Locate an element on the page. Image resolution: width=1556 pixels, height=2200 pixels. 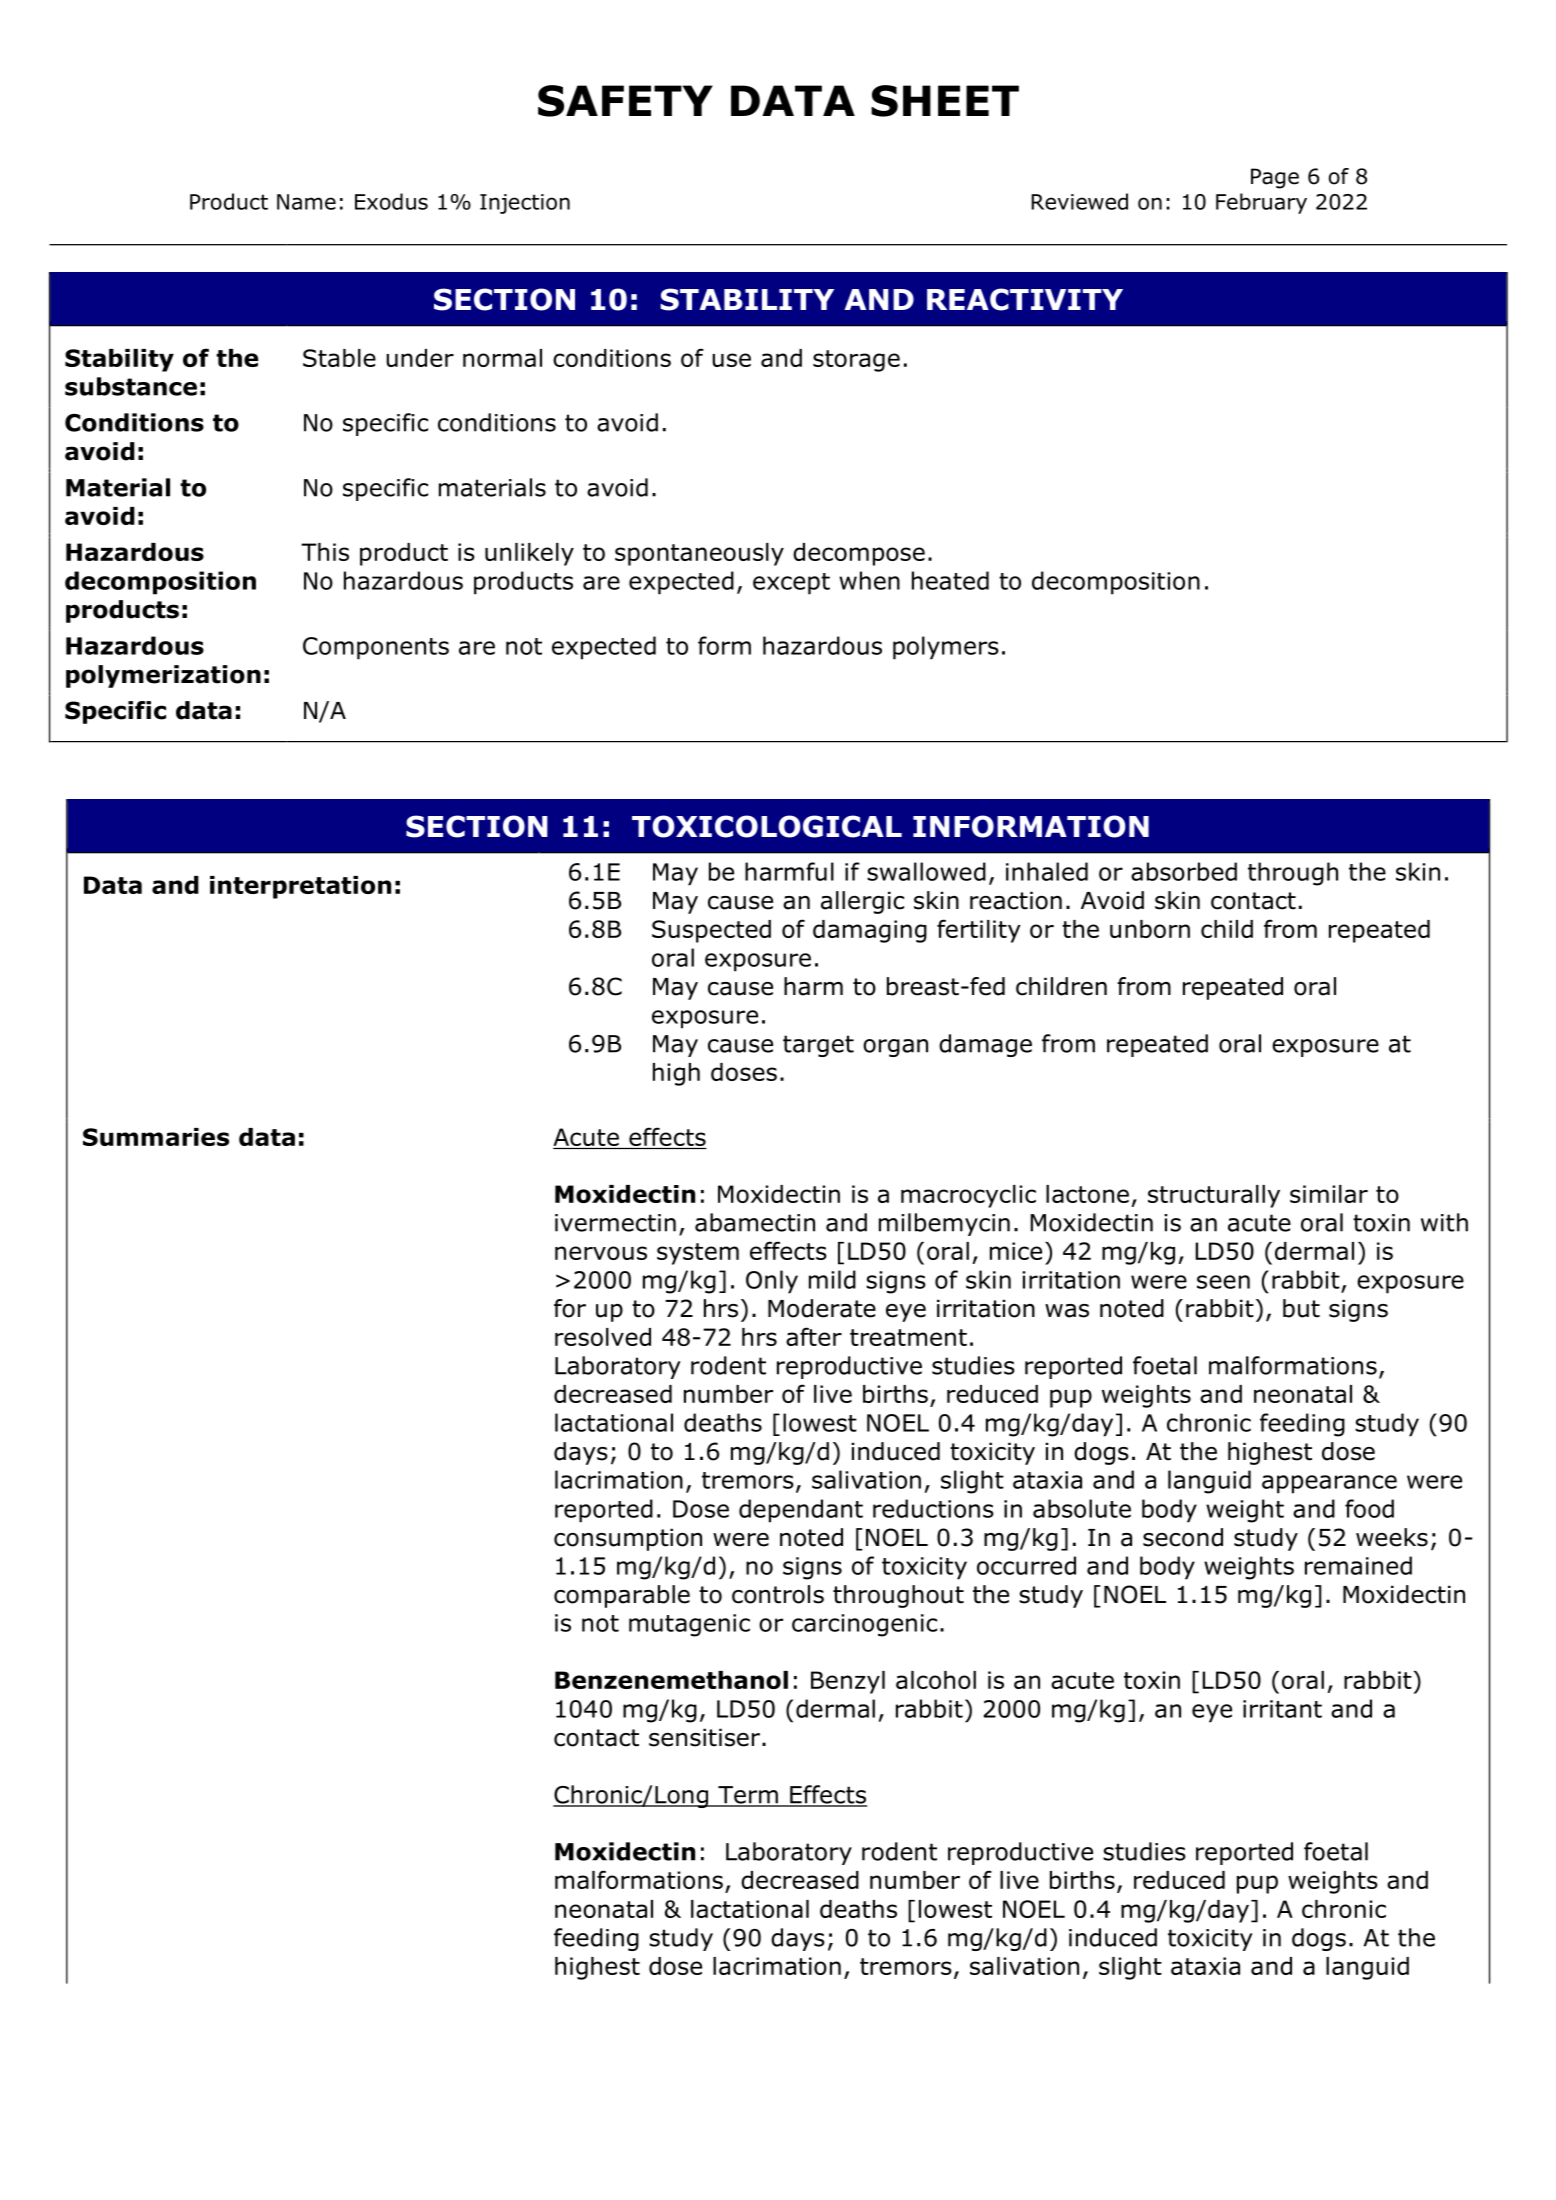
Suspected is located at coordinates (711, 931).
